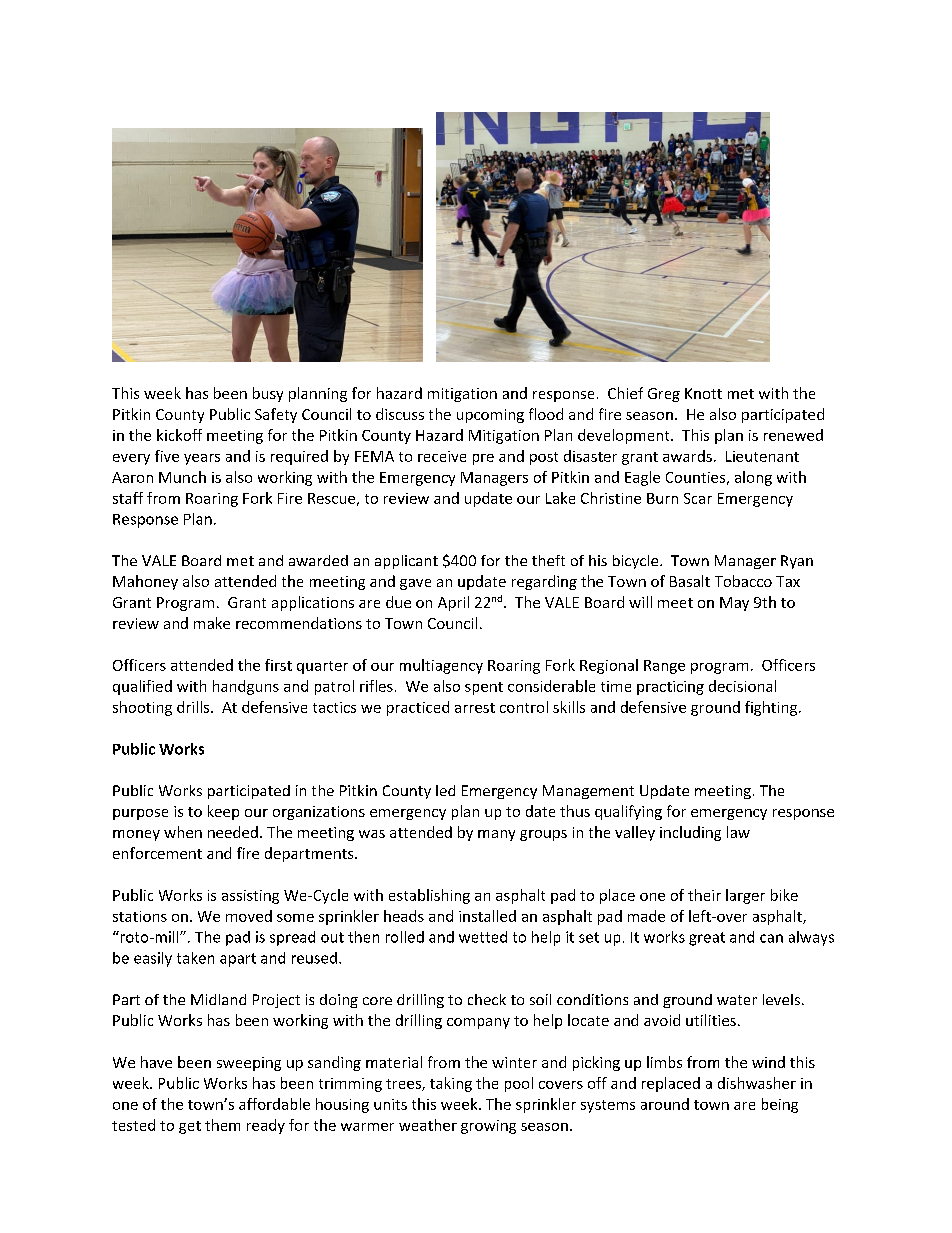 The width and height of the screenshot is (952, 1233). Describe the element at coordinates (703, 393) in the screenshot. I see `Knott` at that location.
